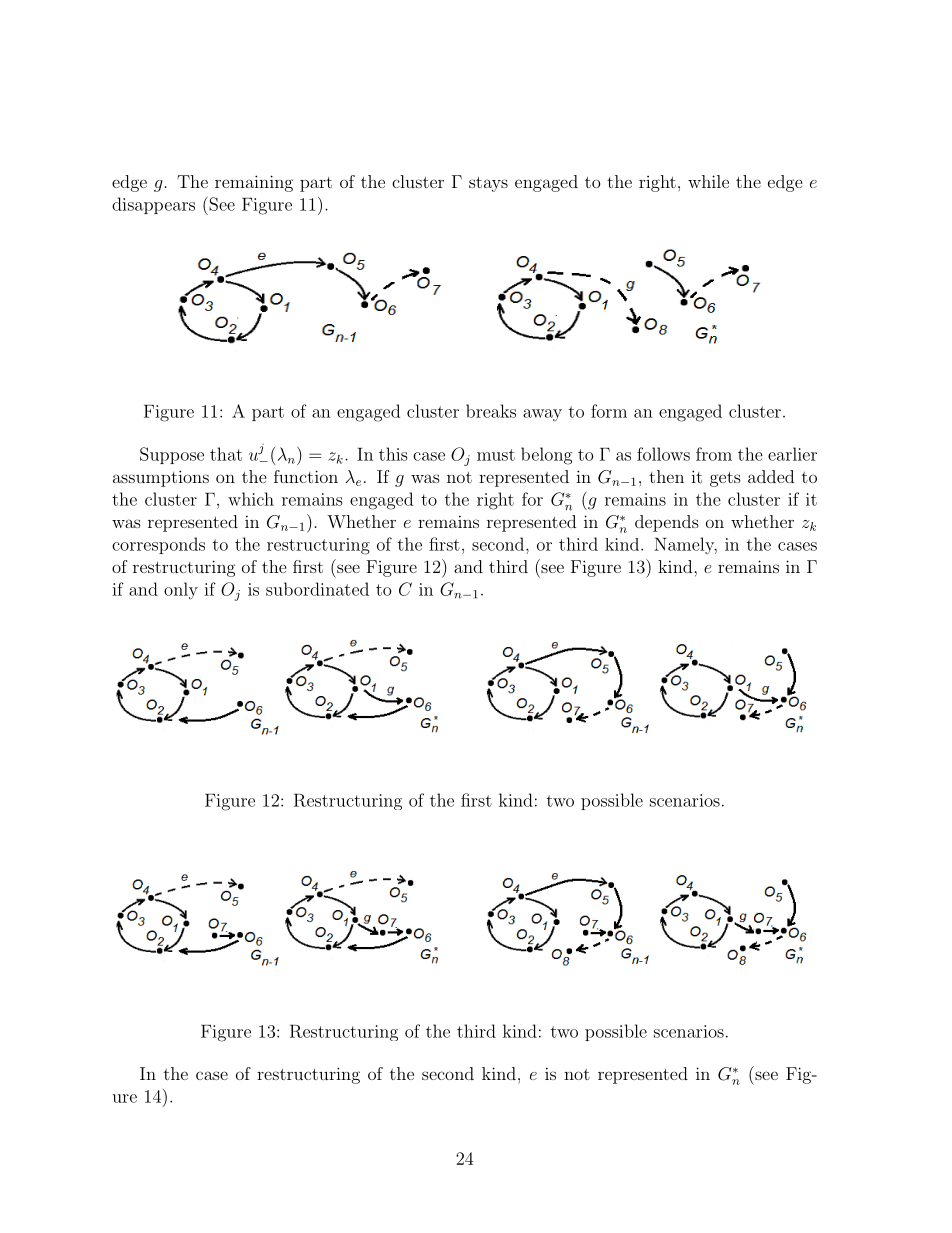  I want to click on stays, so click(488, 184).
